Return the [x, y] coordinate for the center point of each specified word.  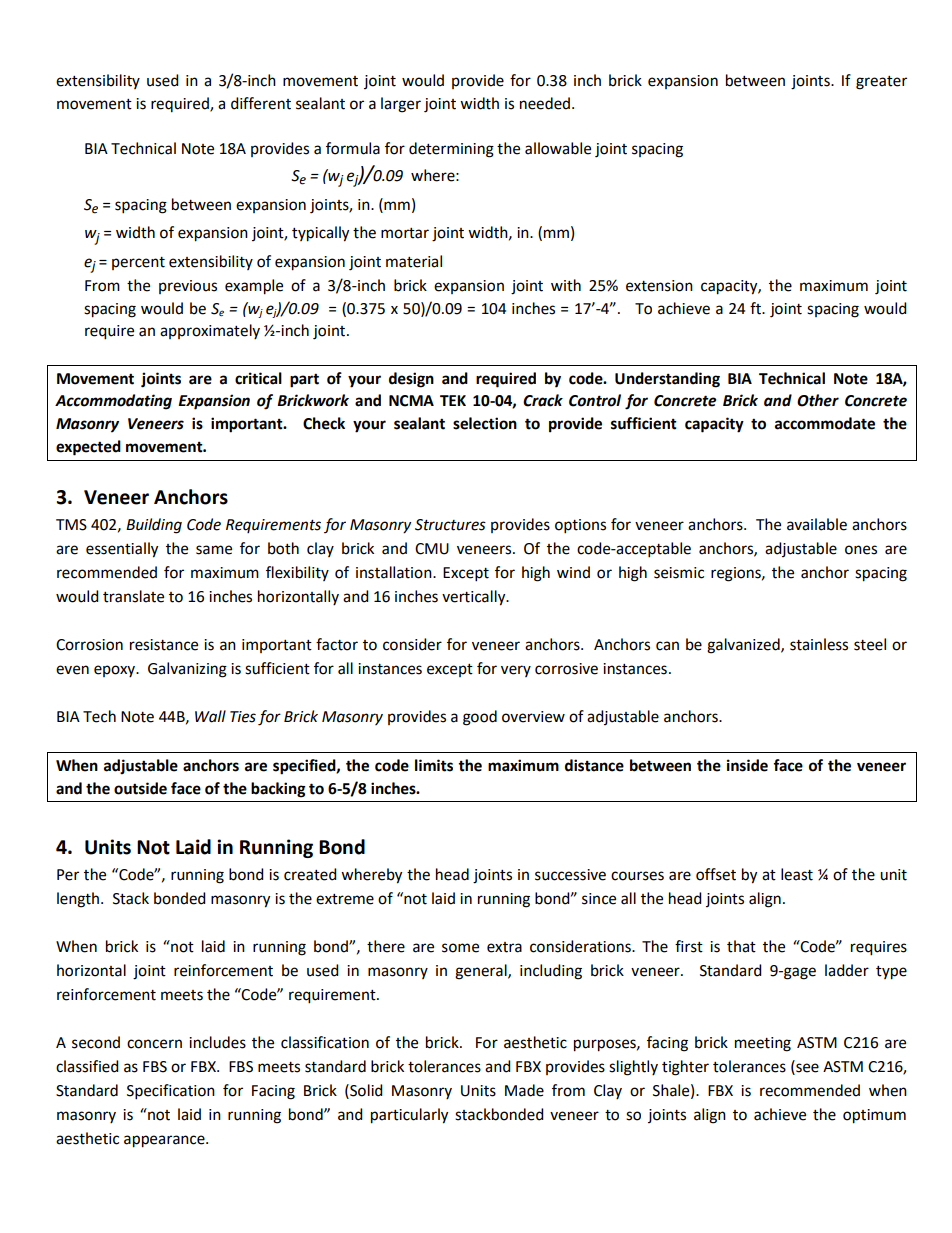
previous [188, 287]
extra [504, 947]
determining [451, 150]
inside [747, 765]
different [261, 103]
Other [818, 400]
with [566, 285]
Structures [450, 525]
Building [154, 526]
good [480, 718]
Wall [210, 716]
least [797, 874]
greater [881, 83]
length [78, 900]
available [817, 524]
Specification [171, 1092]
